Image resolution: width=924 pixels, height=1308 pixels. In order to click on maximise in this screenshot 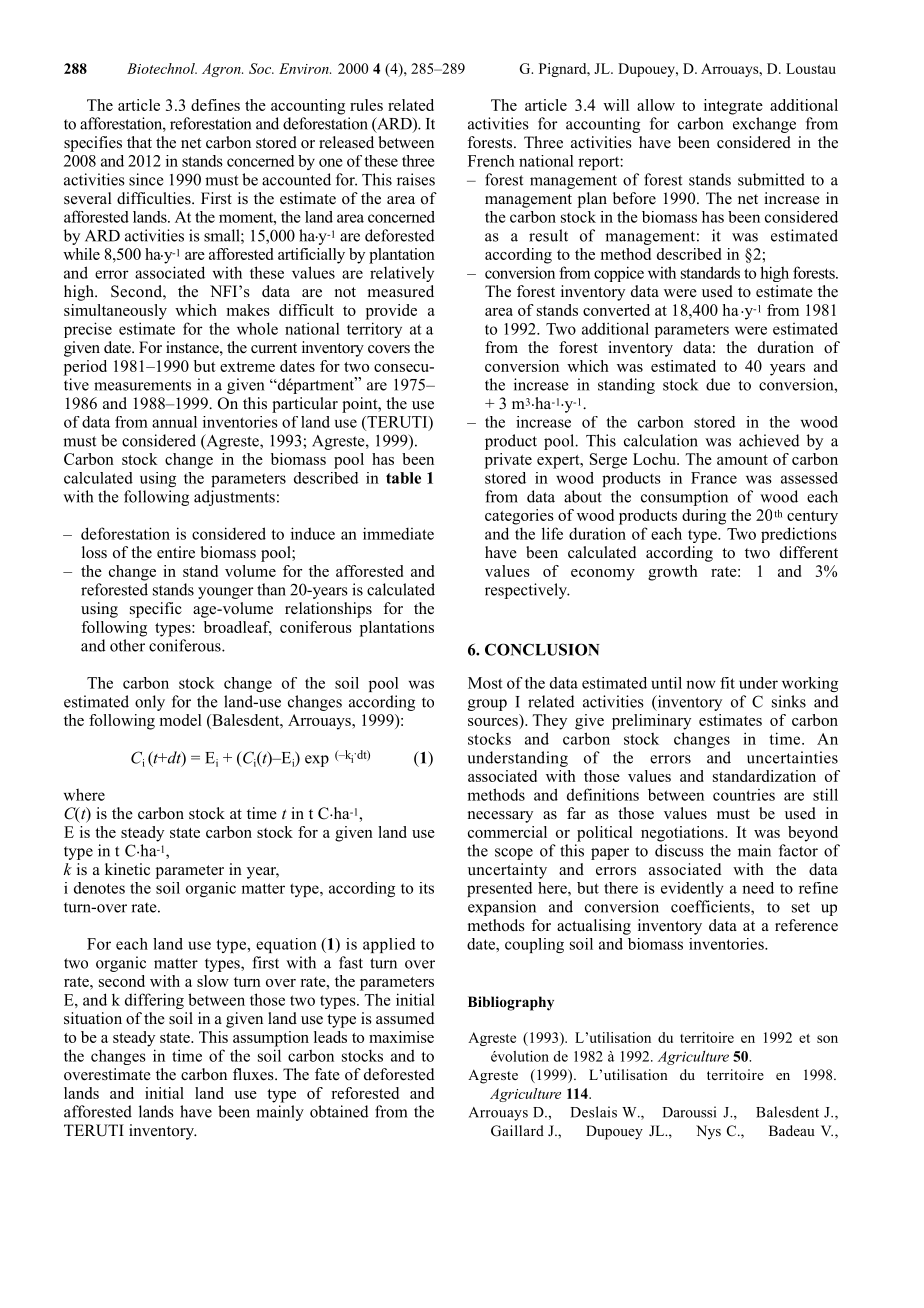, I will do `click(401, 1037)`.
